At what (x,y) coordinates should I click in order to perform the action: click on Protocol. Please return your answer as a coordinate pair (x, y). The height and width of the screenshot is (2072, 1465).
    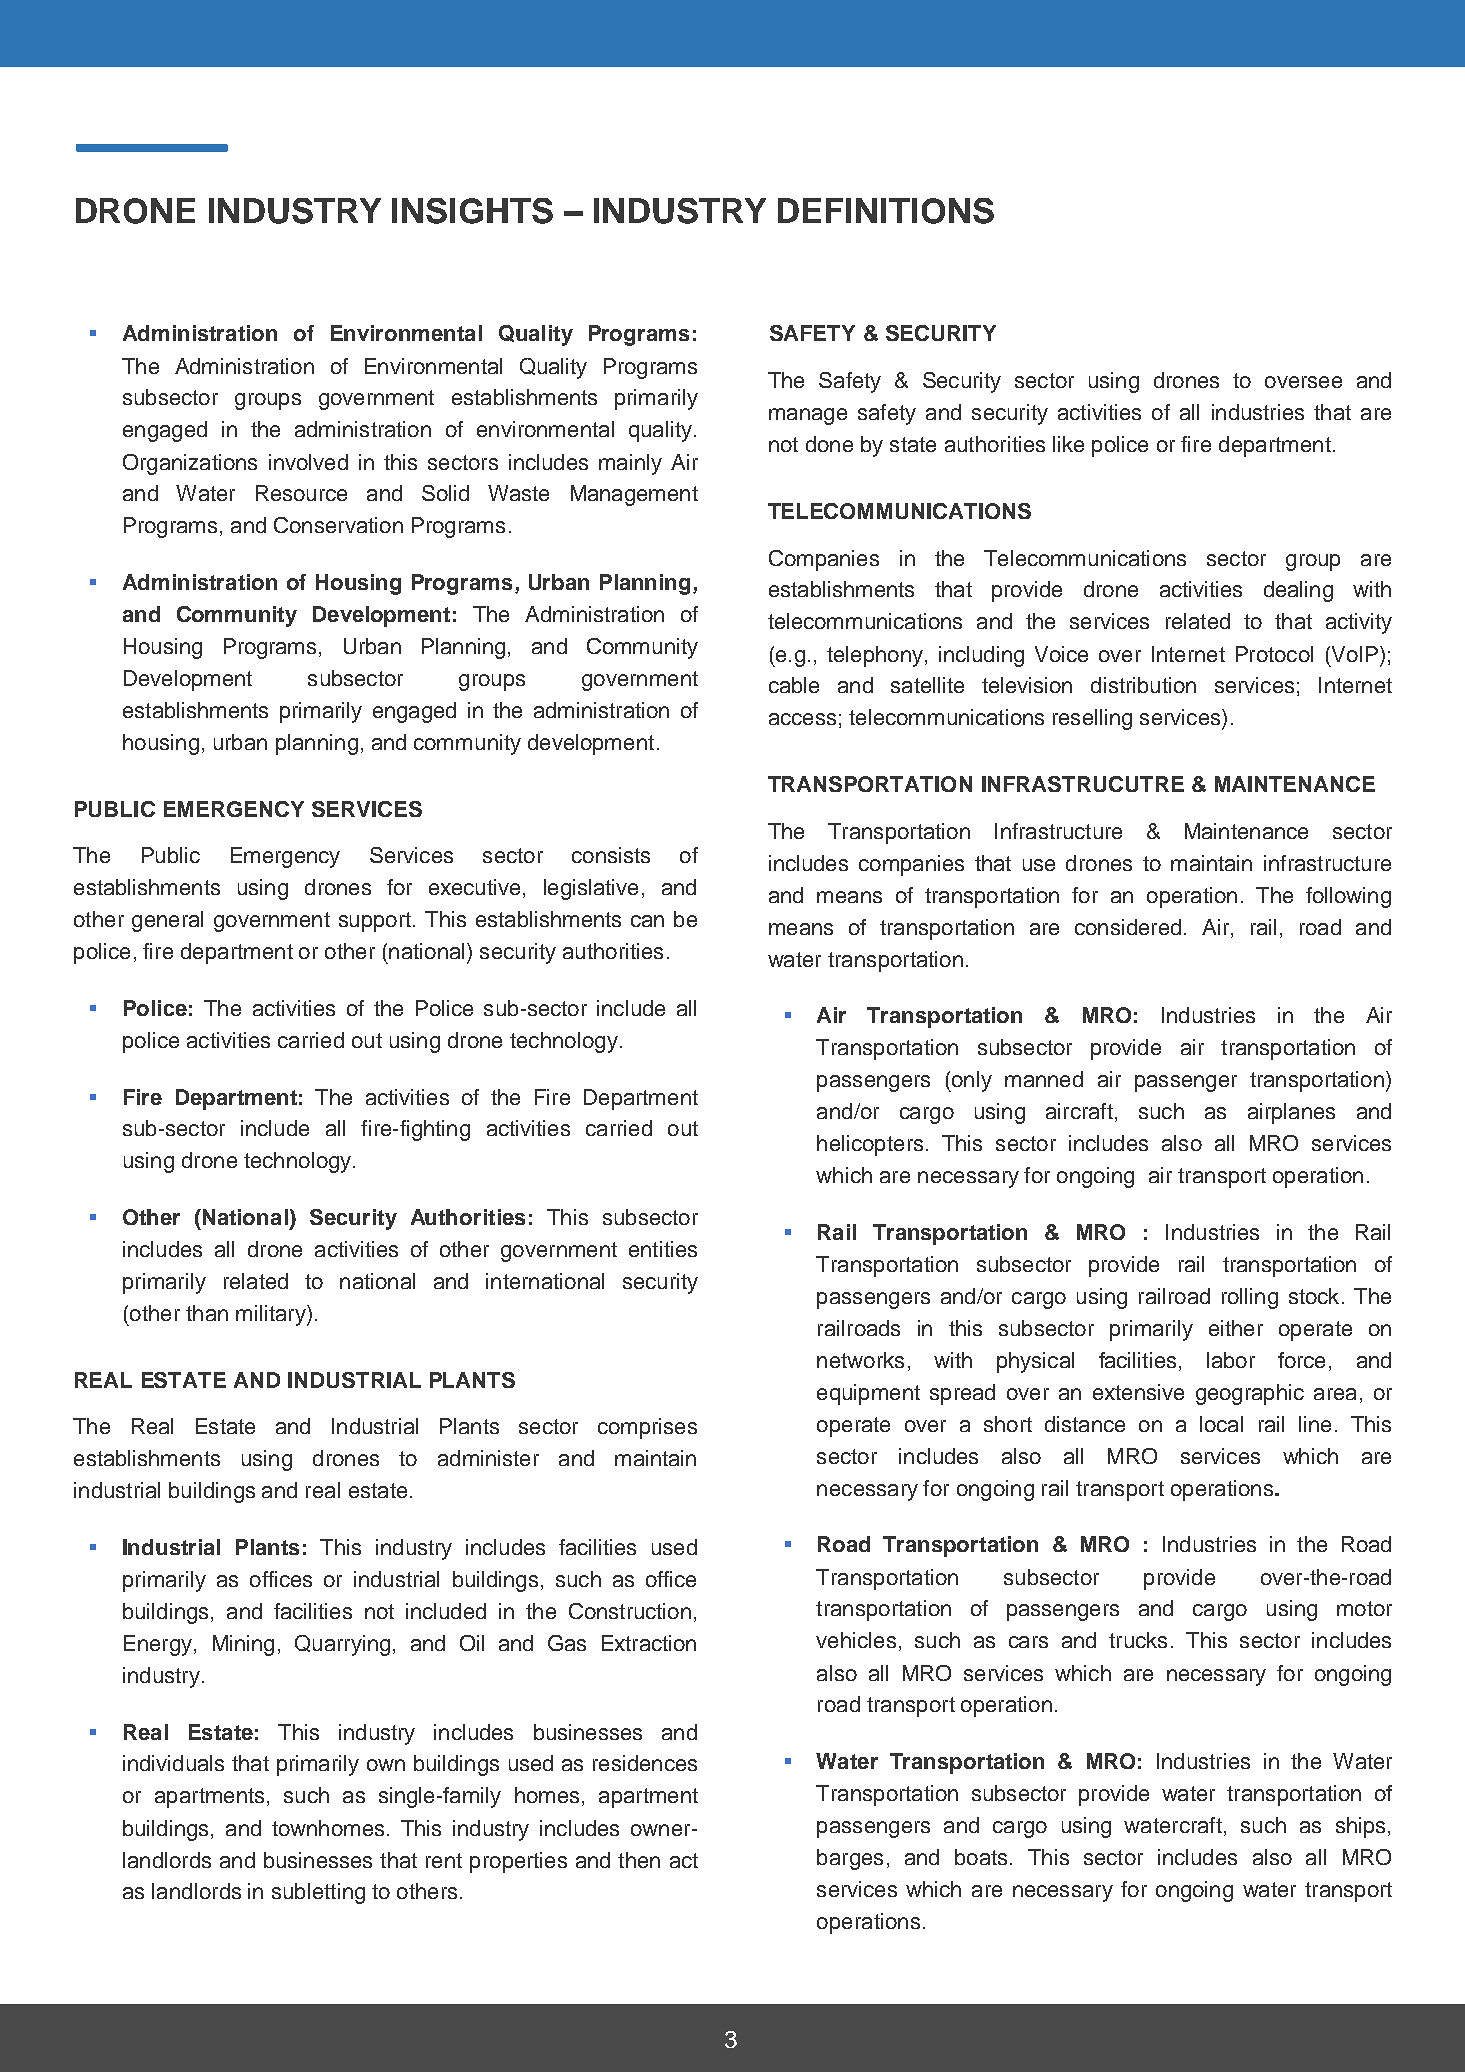
    Looking at the image, I should click on (1274, 654).
